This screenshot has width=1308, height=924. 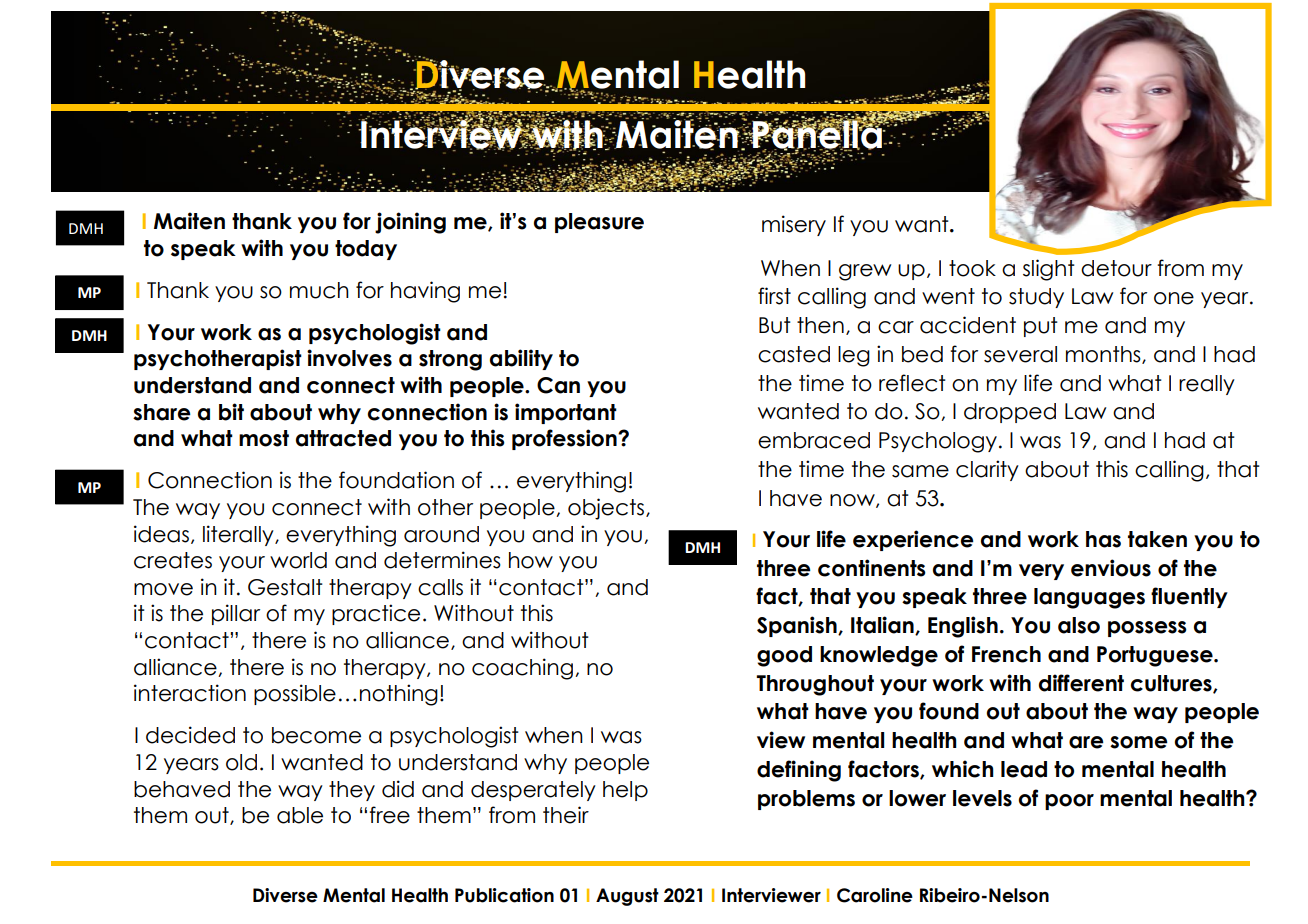 What do you see at coordinates (599, 223) in the screenshot?
I see `pleasure` at bounding box center [599, 223].
